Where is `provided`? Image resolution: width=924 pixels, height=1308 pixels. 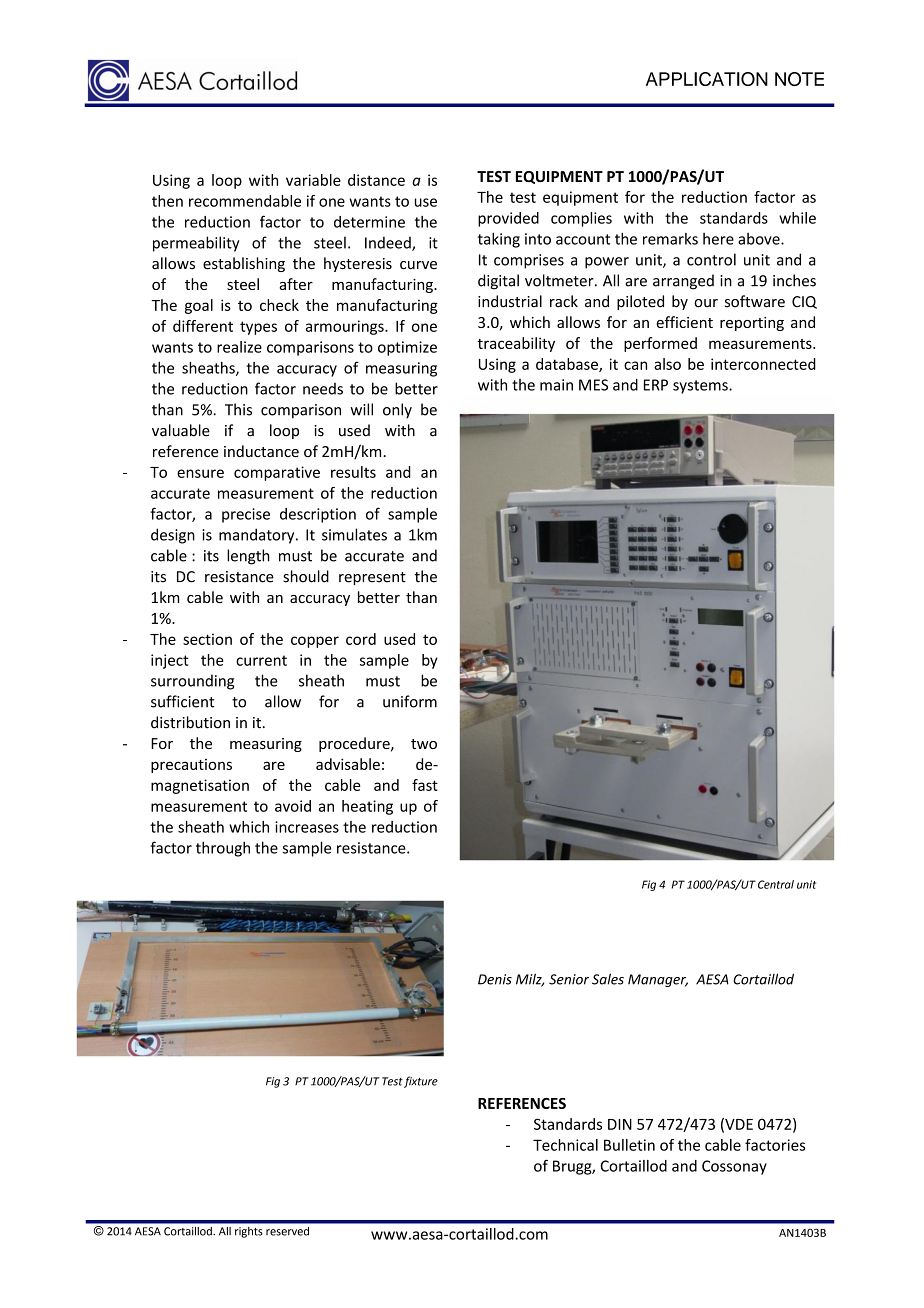
provided is located at coordinates (508, 219).
